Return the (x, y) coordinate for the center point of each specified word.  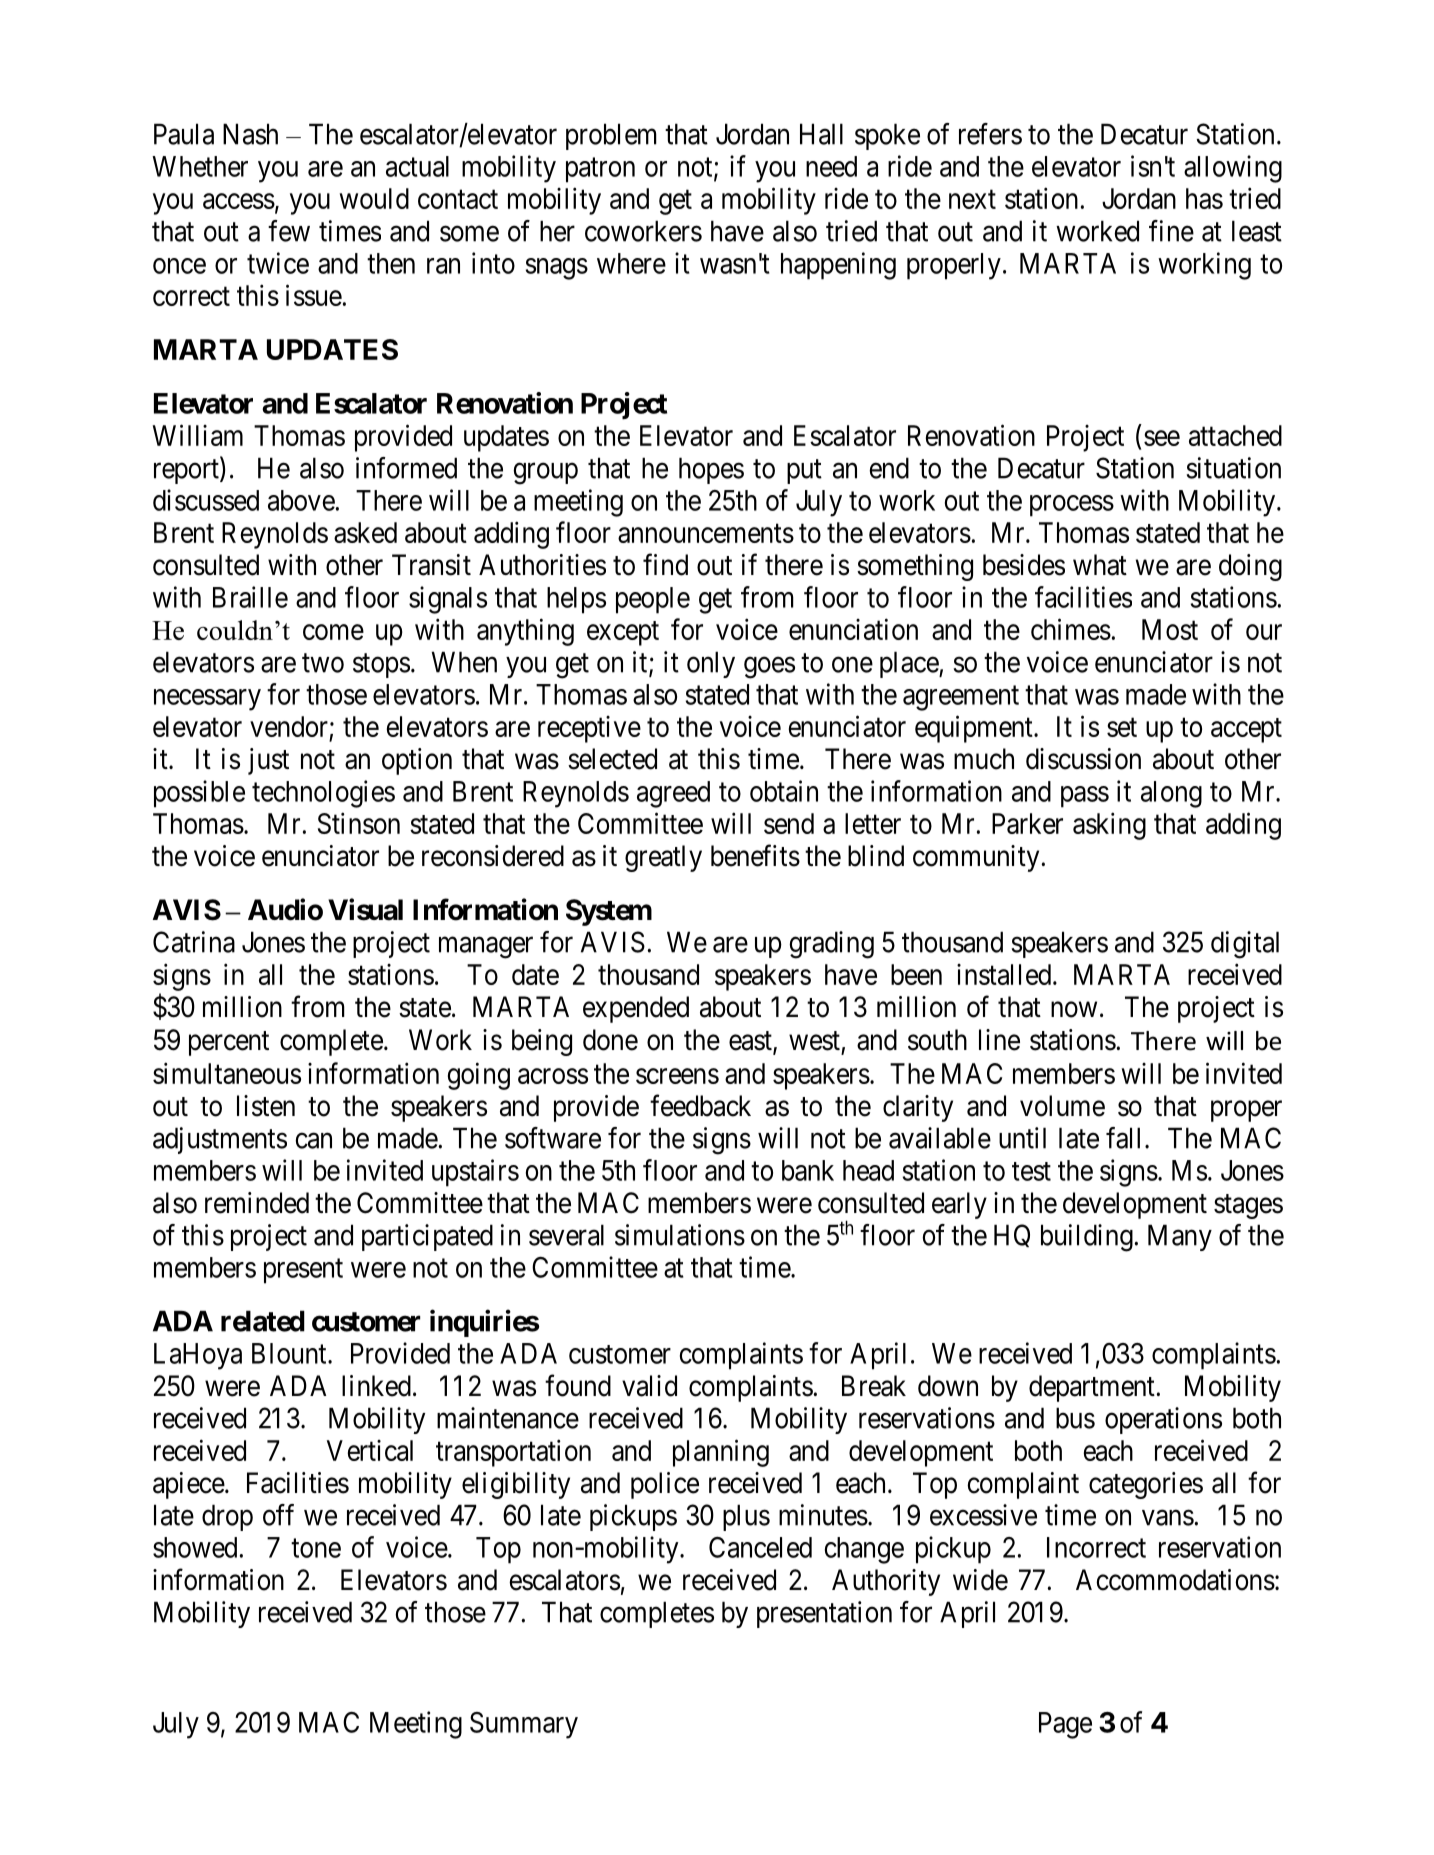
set (1122, 727)
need (831, 166)
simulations (680, 1235)
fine (1171, 231)
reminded (257, 1203)
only (711, 664)
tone (316, 1548)
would (374, 198)
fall (1123, 1138)
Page (1065, 1725)
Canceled (760, 1547)
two (323, 663)
